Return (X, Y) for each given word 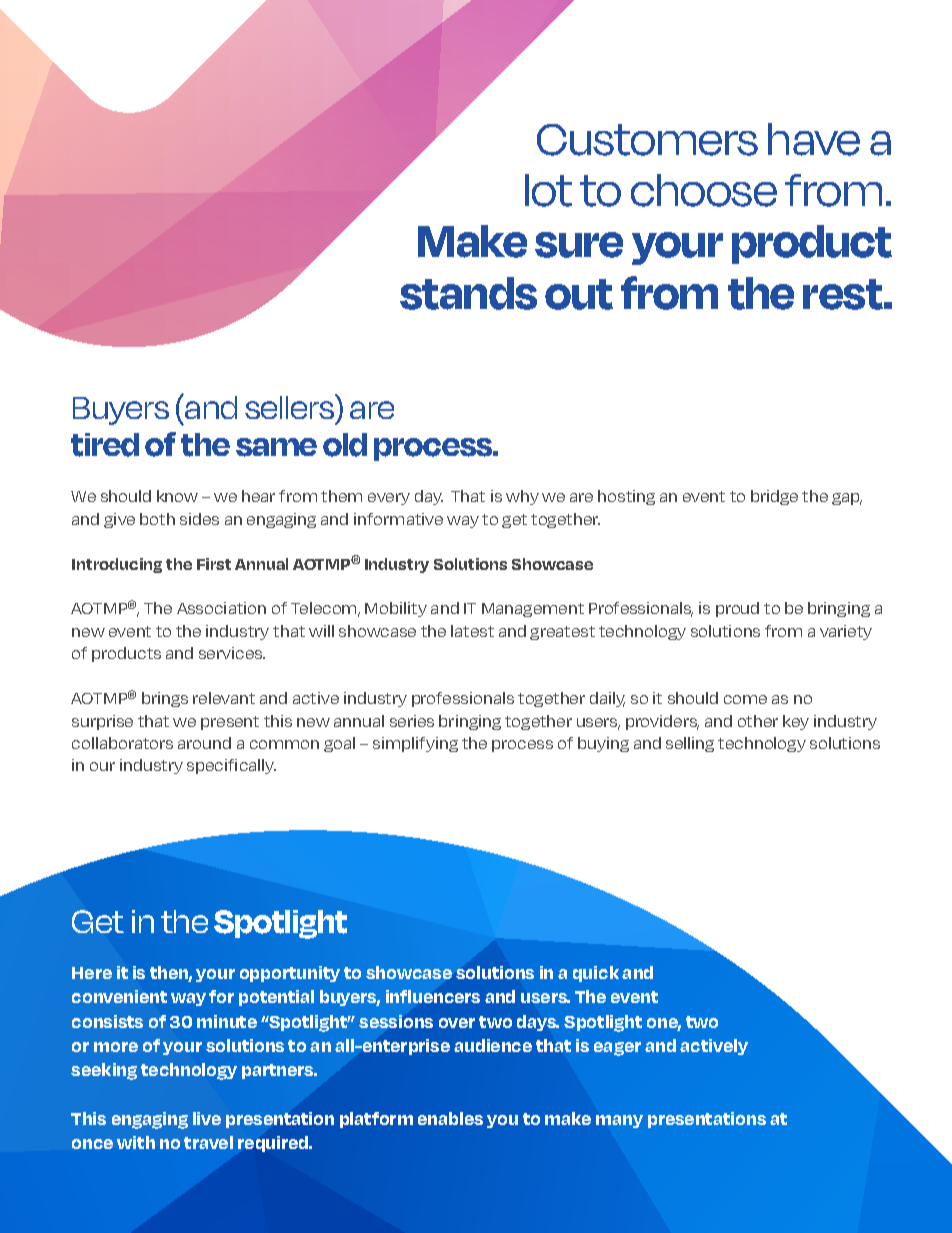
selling (690, 744)
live (207, 1118)
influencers (433, 996)
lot (548, 190)
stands (468, 293)
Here (92, 973)
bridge (774, 497)
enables (450, 1118)
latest (472, 631)
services (232, 653)
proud (737, 609)
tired (105, 445)
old (345, 445)
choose (704, 190)
